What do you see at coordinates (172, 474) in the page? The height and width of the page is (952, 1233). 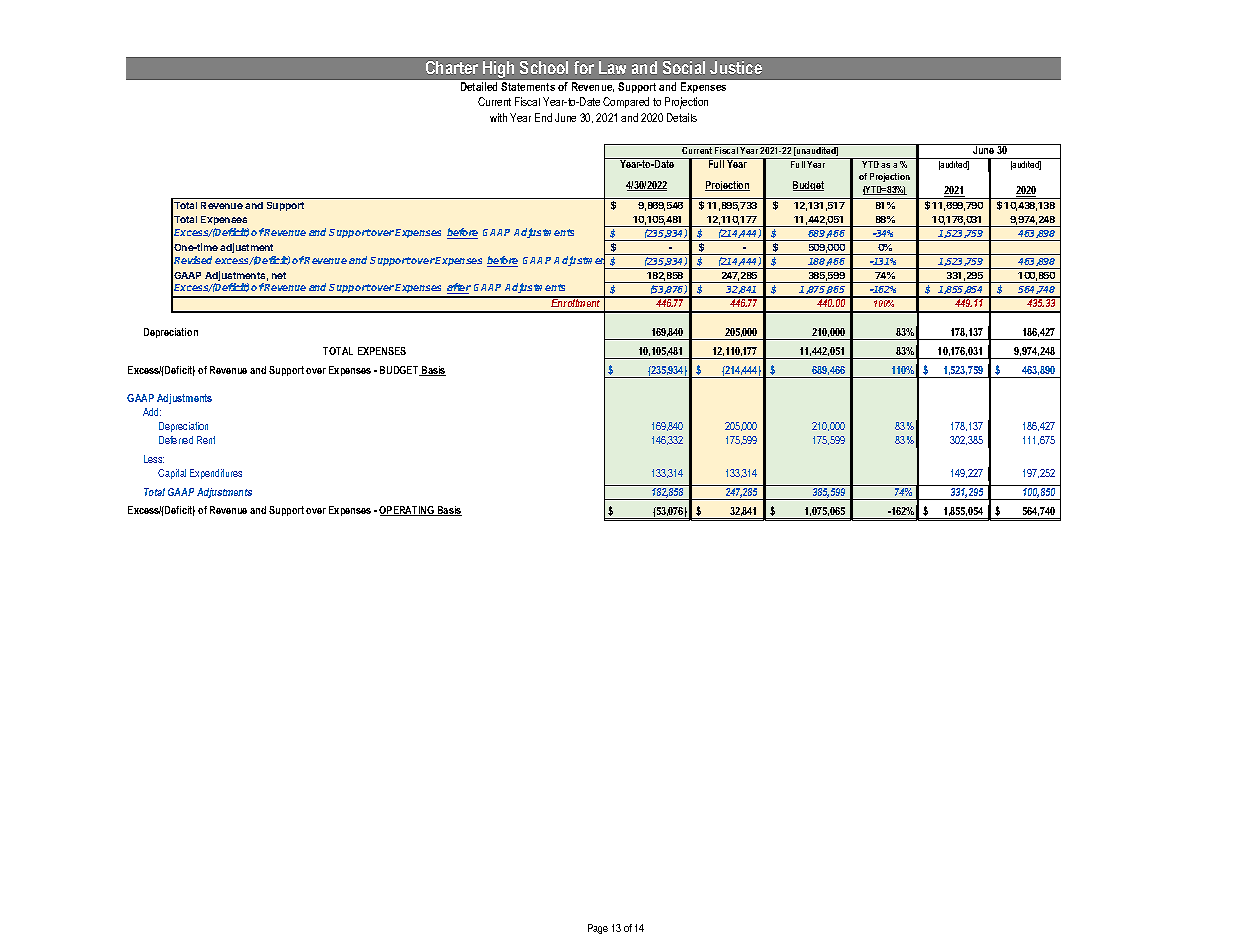 I see `Capital` at bounding box center [172, 474].
